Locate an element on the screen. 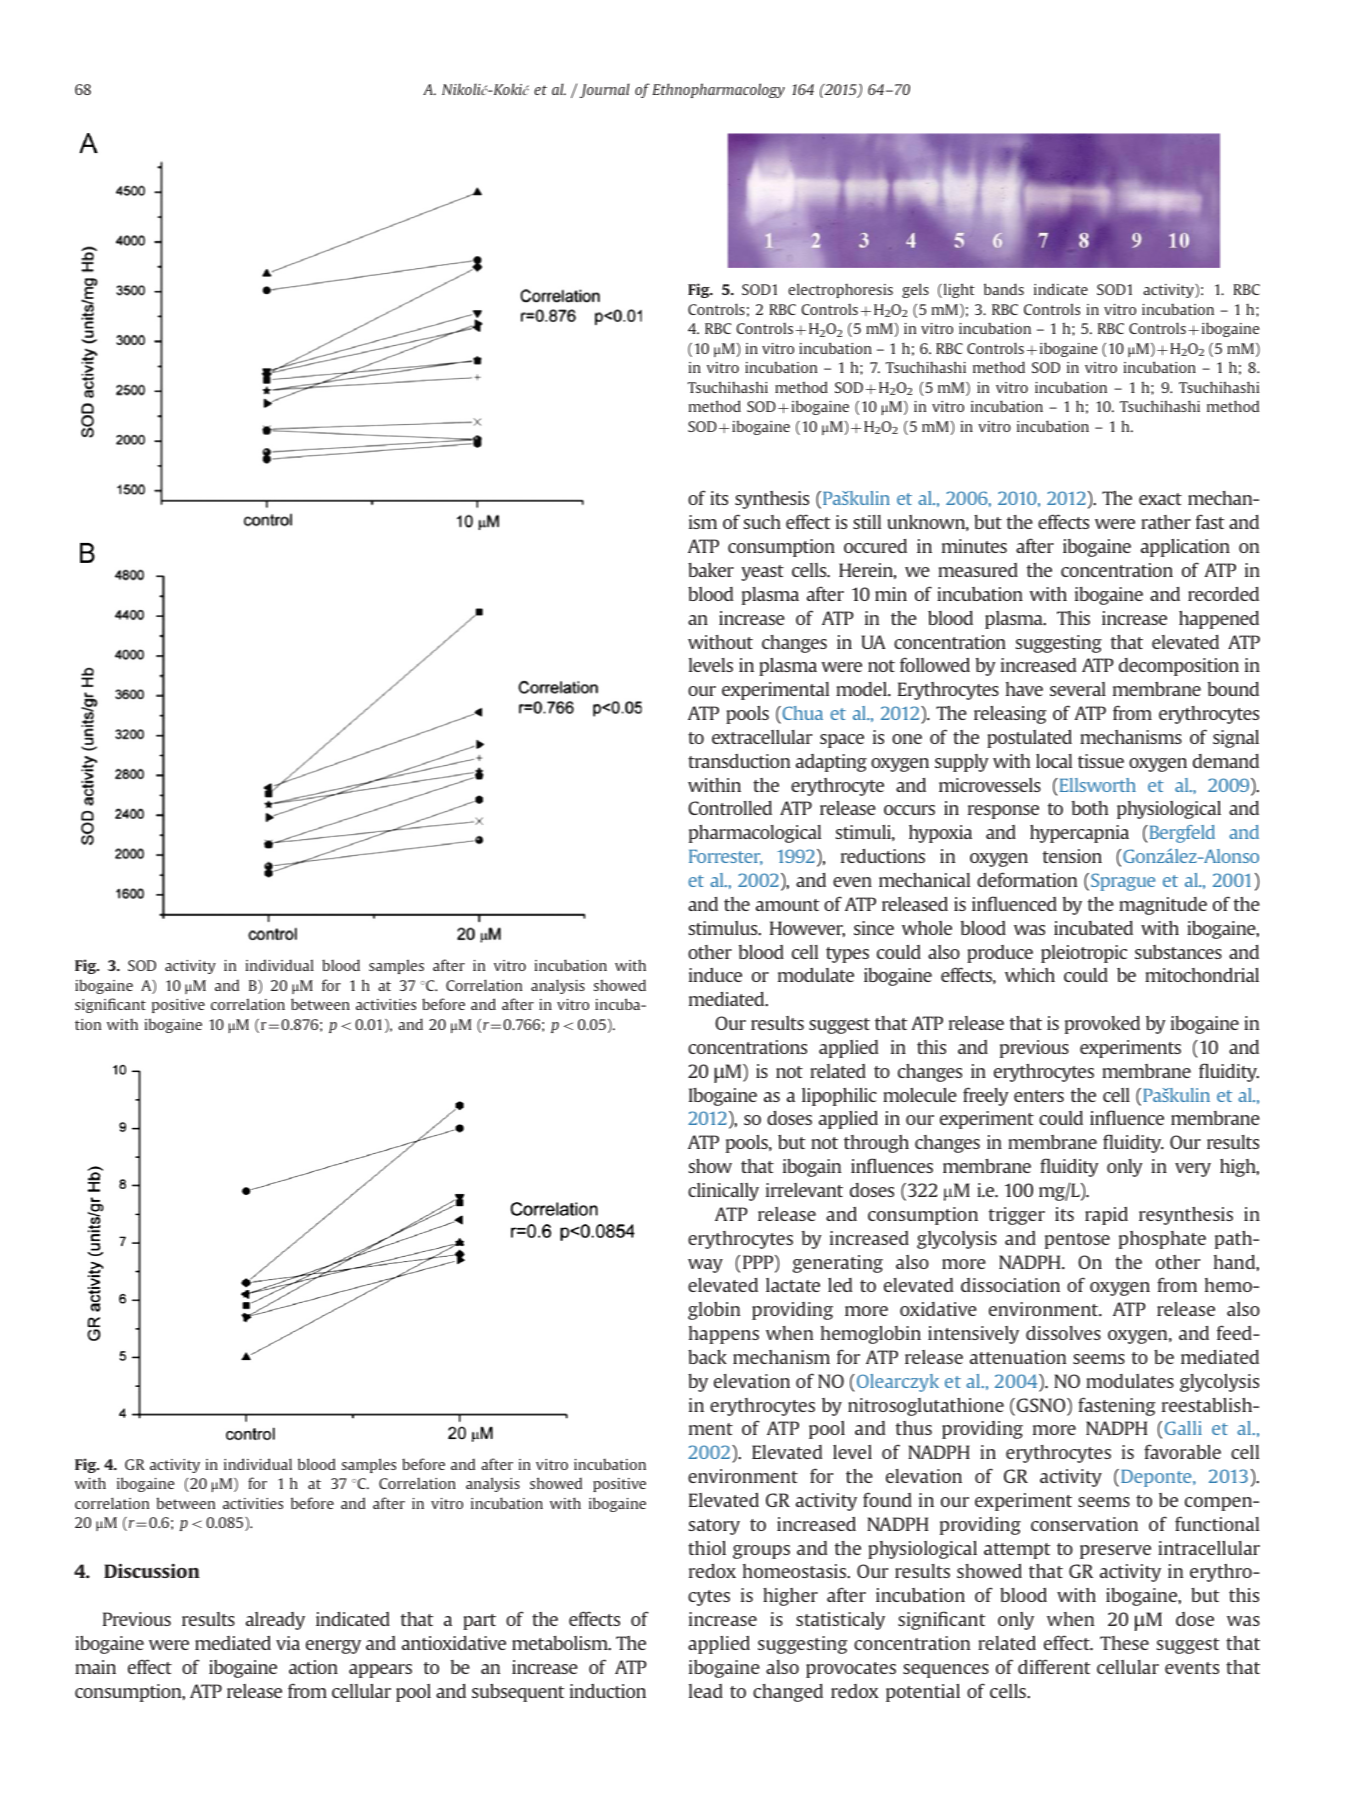  yeast is located at coordinates (762, 573).
